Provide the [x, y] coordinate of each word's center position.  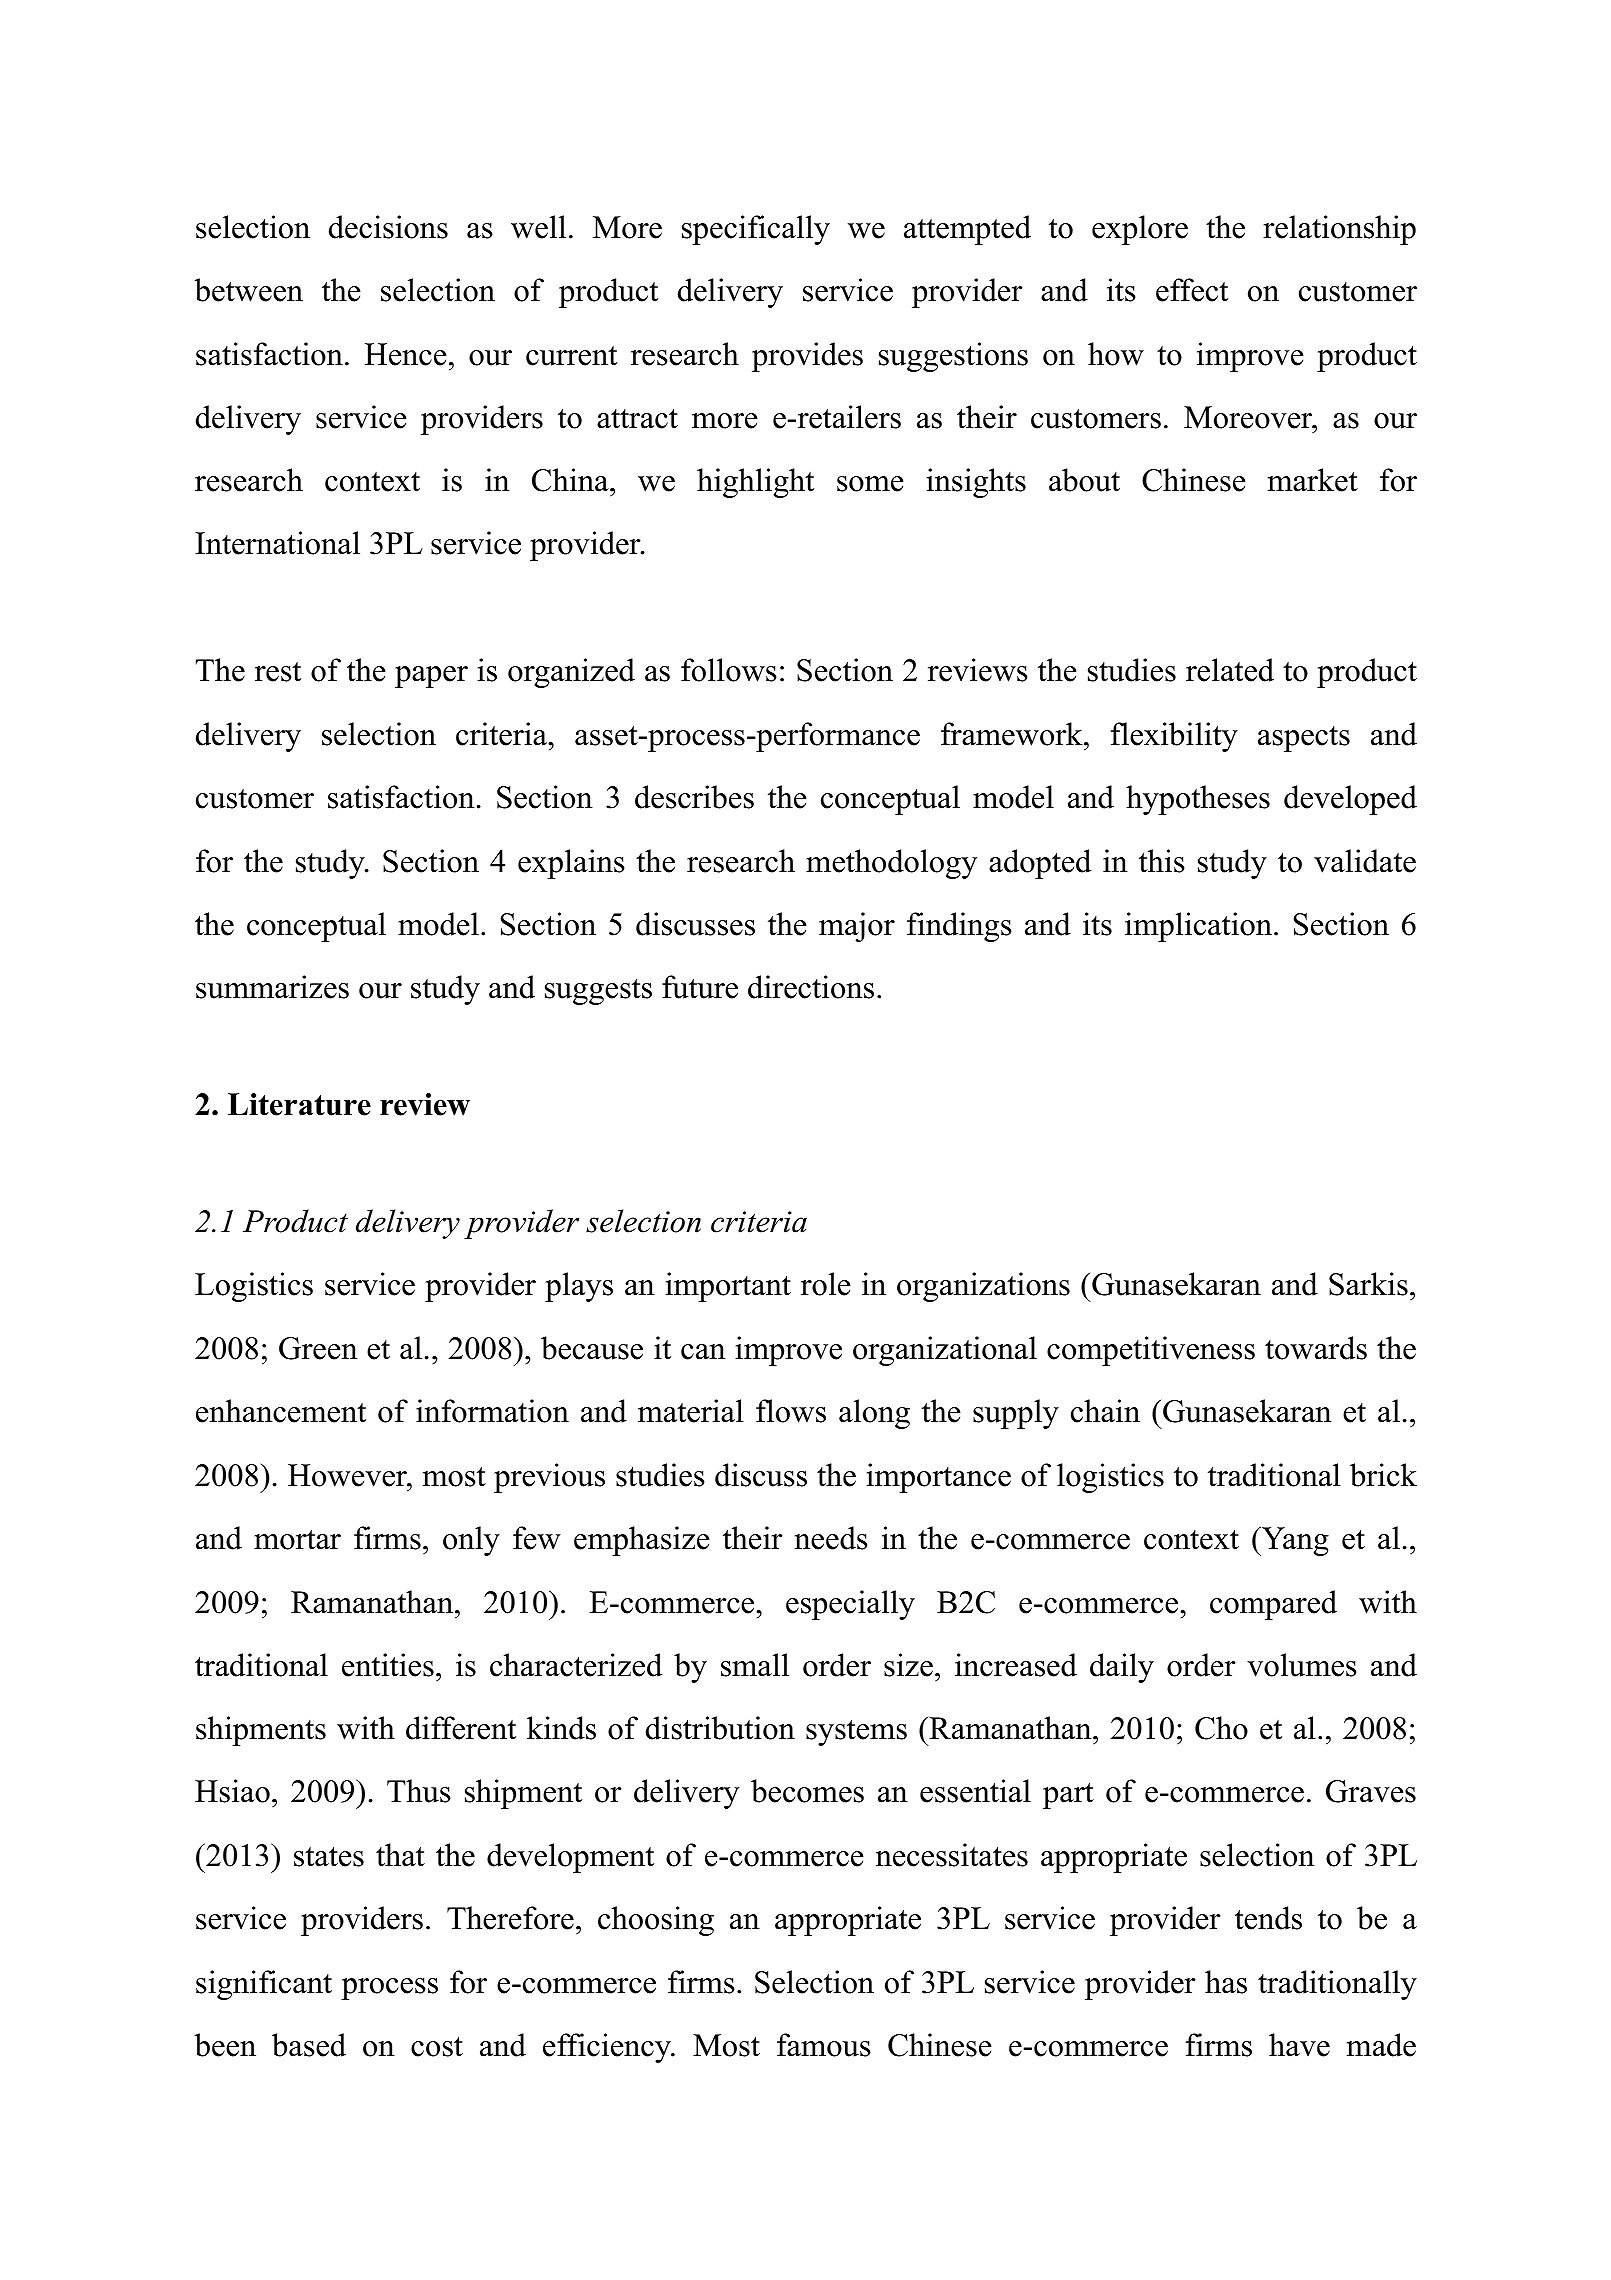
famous [824, 2045]
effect [1192, 290]
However [348, 1475]
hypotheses [1198, 800]
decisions [388, 227]
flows [791, 1411]
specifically [756, 230]
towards [1316, 1348]
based [309, 2045]
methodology [891, 864]
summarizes [272, 987]
